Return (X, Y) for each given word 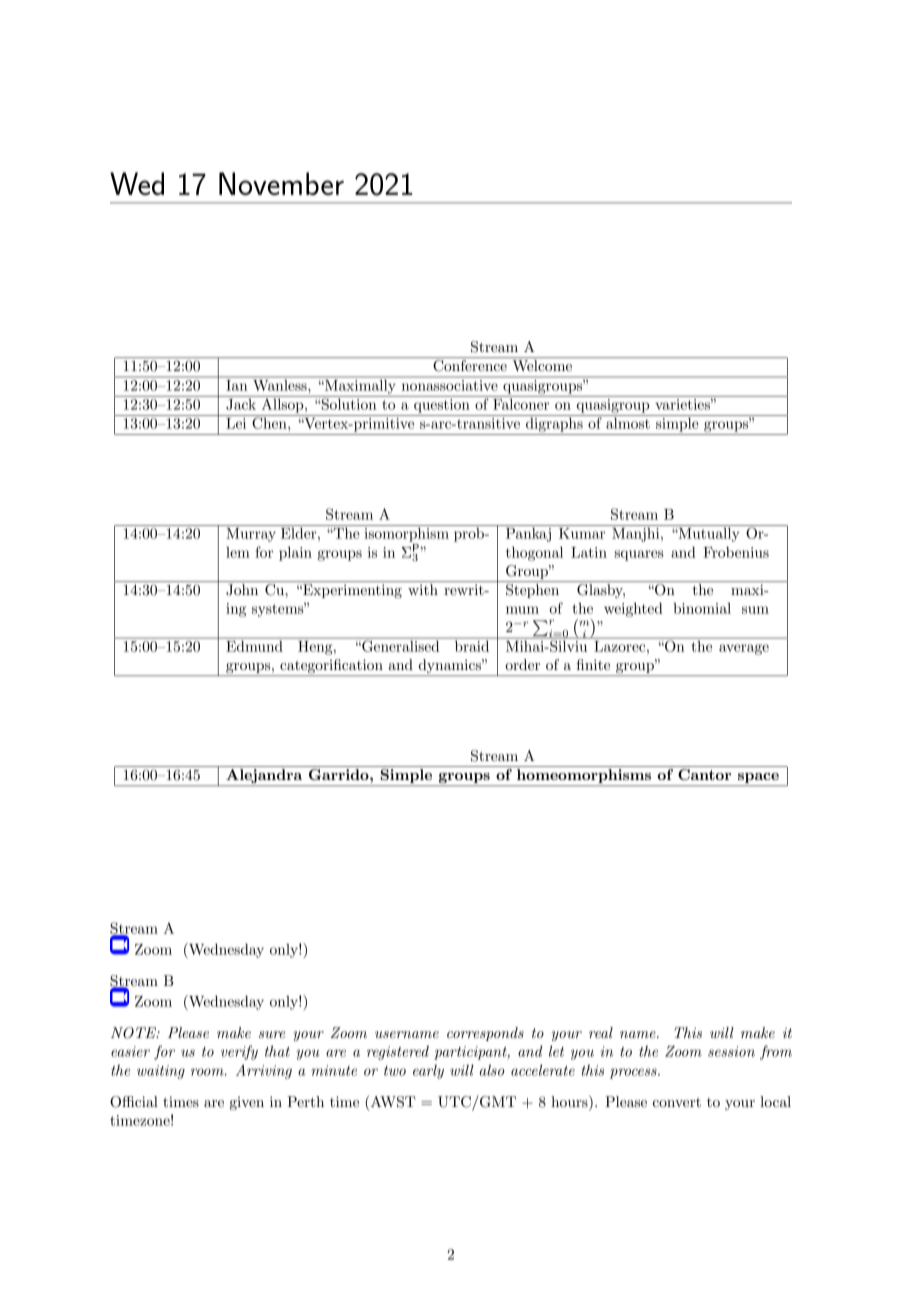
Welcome (542, 365)
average (744, 649)
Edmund (254, 645)
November (281, 183)
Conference (470, 366)
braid (472, 645)
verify (239, 1052)
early (428, 1072)
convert (677, 1102)
